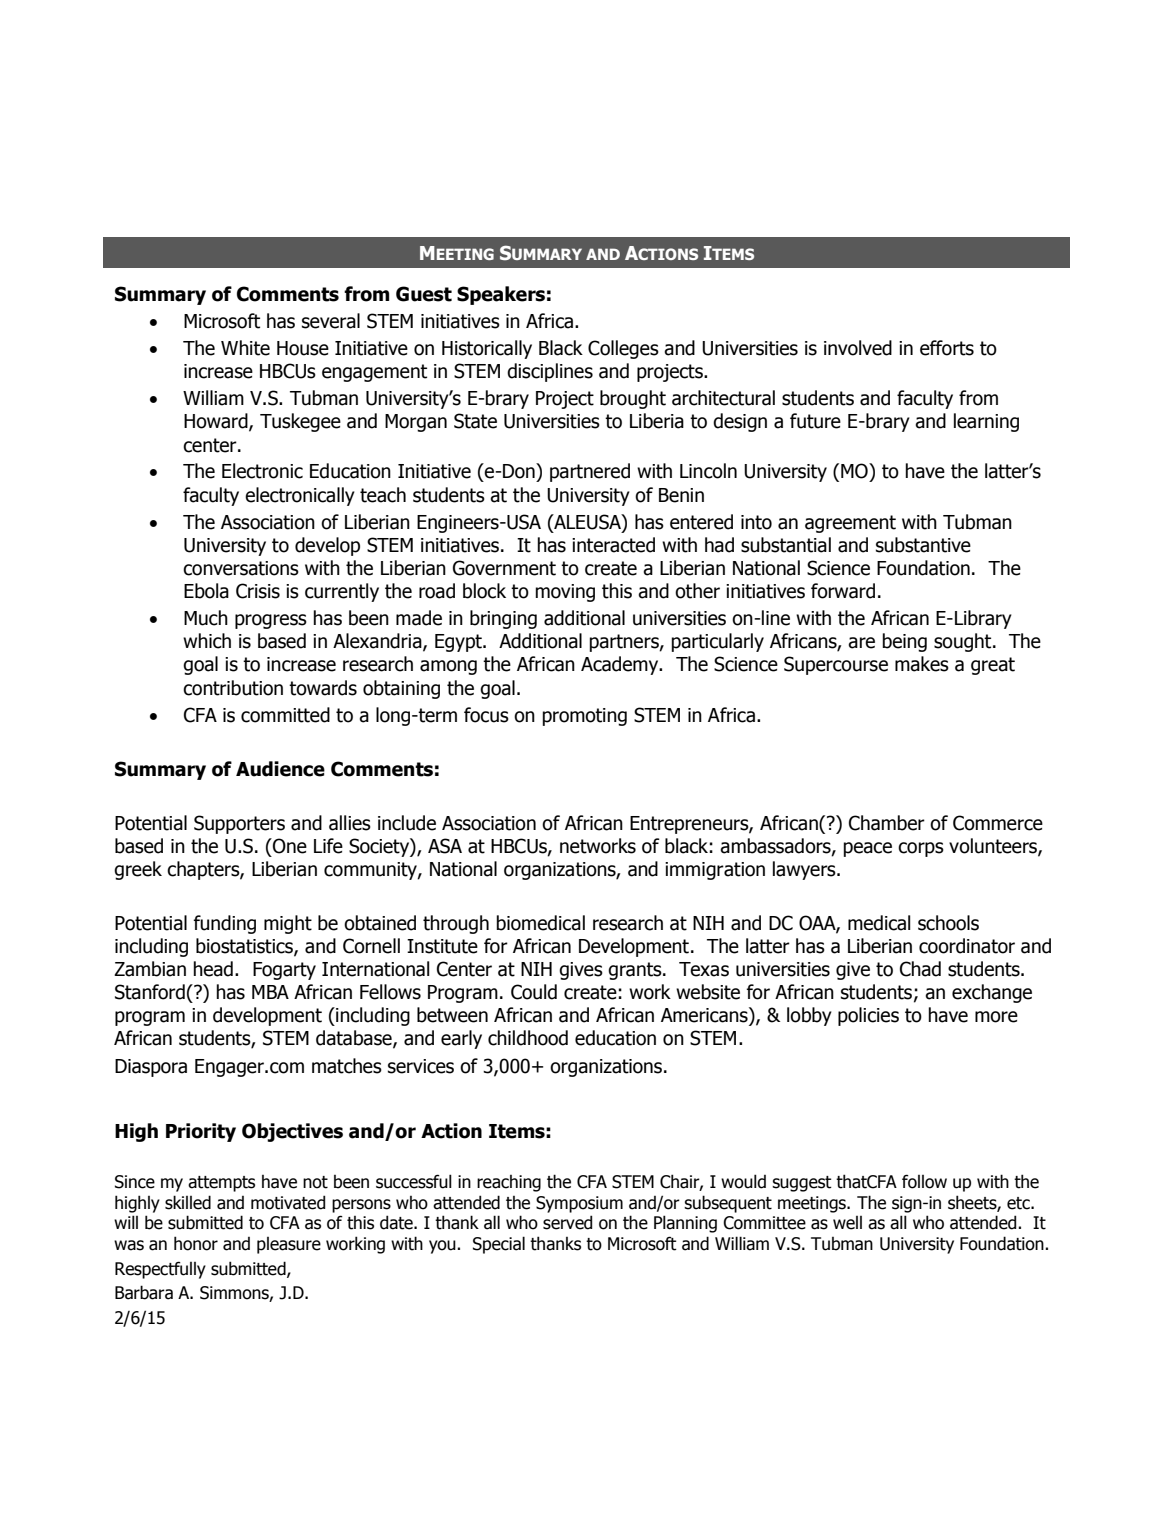 This document has height=1518, width=1173. Describe the element at coordinates (503, 619) in the document. I see `bringing` at that location.
